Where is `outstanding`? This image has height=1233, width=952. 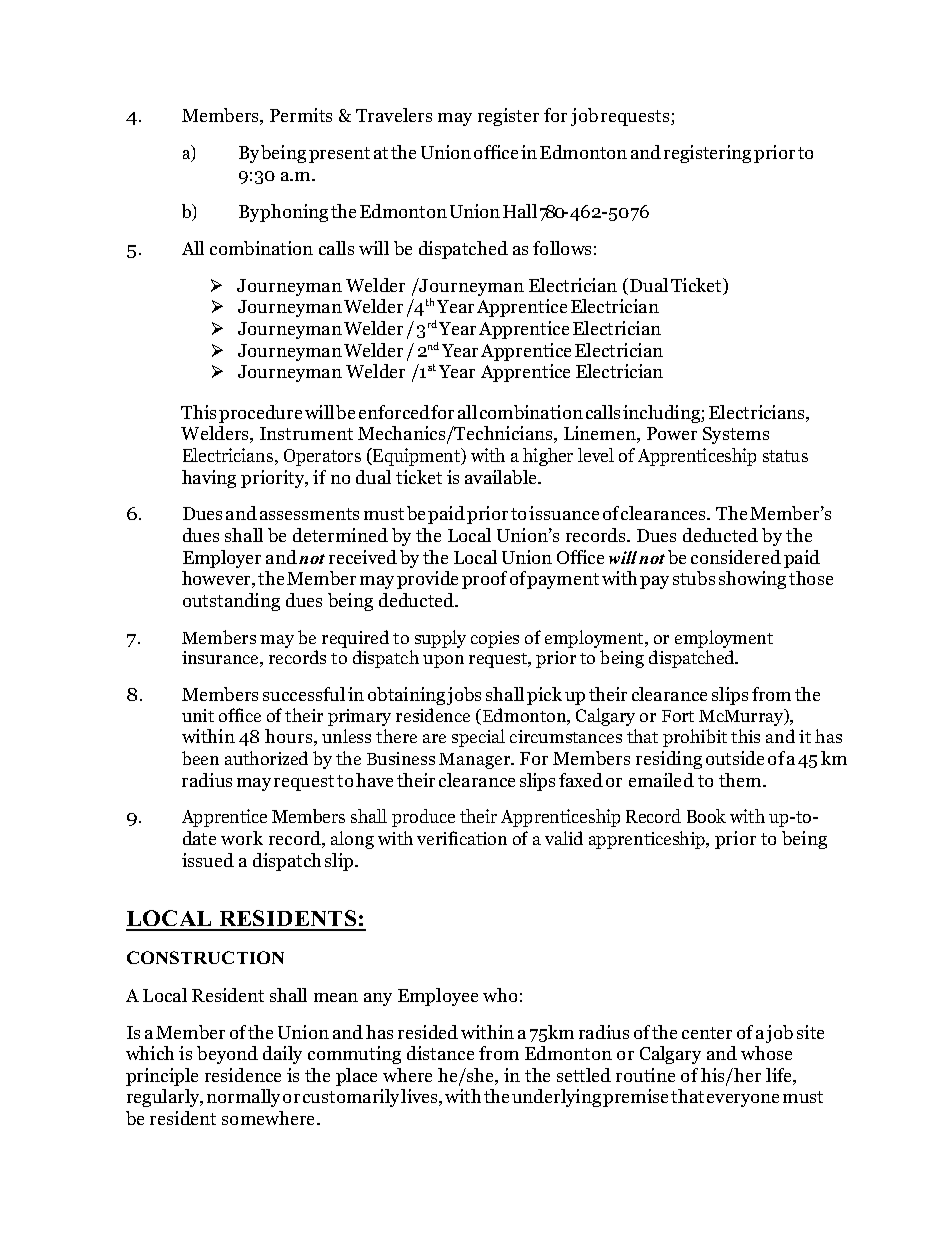
outstanding is located at coordinates (231, 602).
